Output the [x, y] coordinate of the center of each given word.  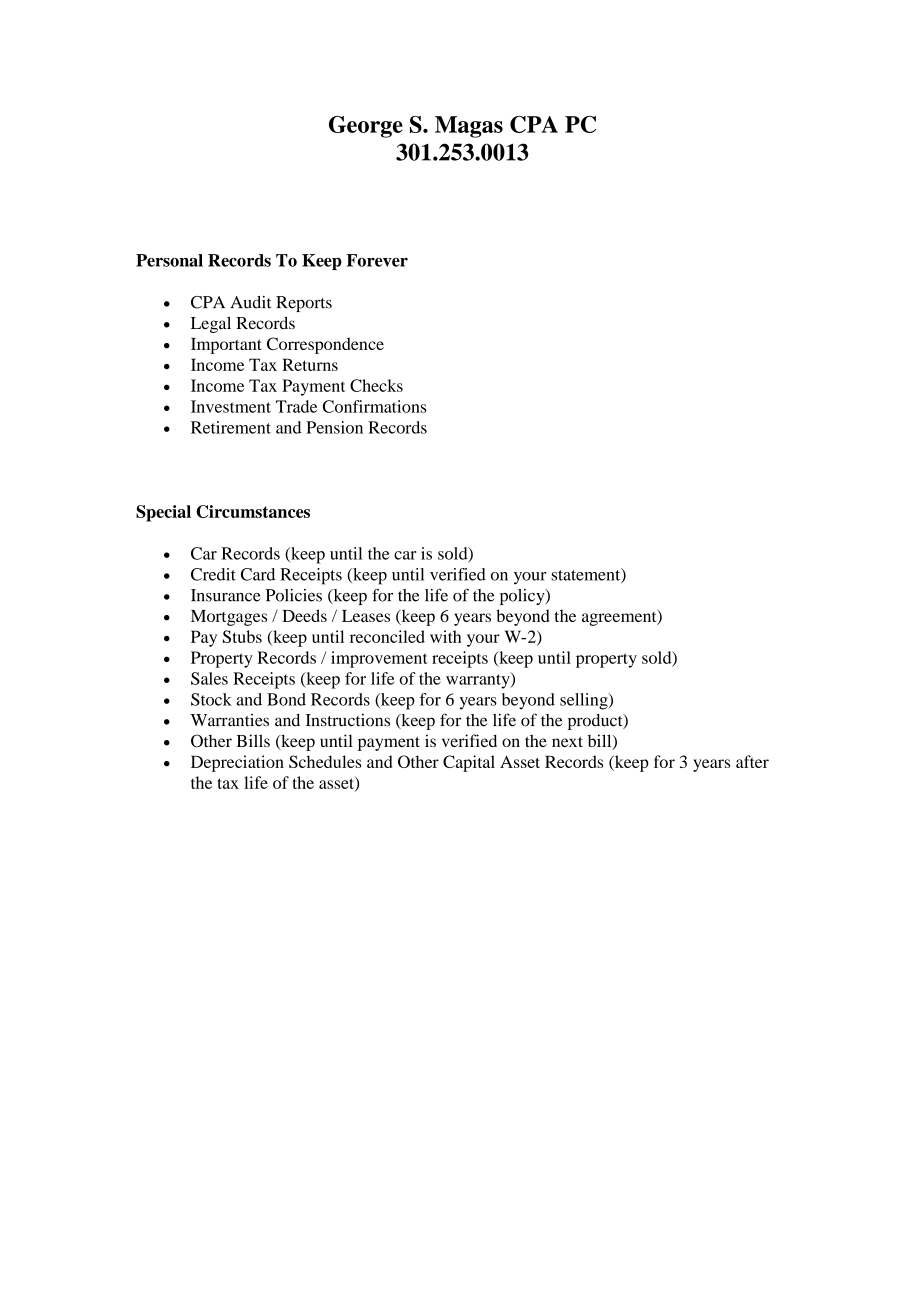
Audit [250, 302]
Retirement [231, 427]
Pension [334, 427]
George [366, 127]
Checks [376, 385]
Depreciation [237, 763]
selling [585, 701]
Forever [377, 260]
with [445, 636]
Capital [469, 763]
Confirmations [375, 406]
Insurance [226, 595]
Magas [469, 127]
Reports [304, 304]
